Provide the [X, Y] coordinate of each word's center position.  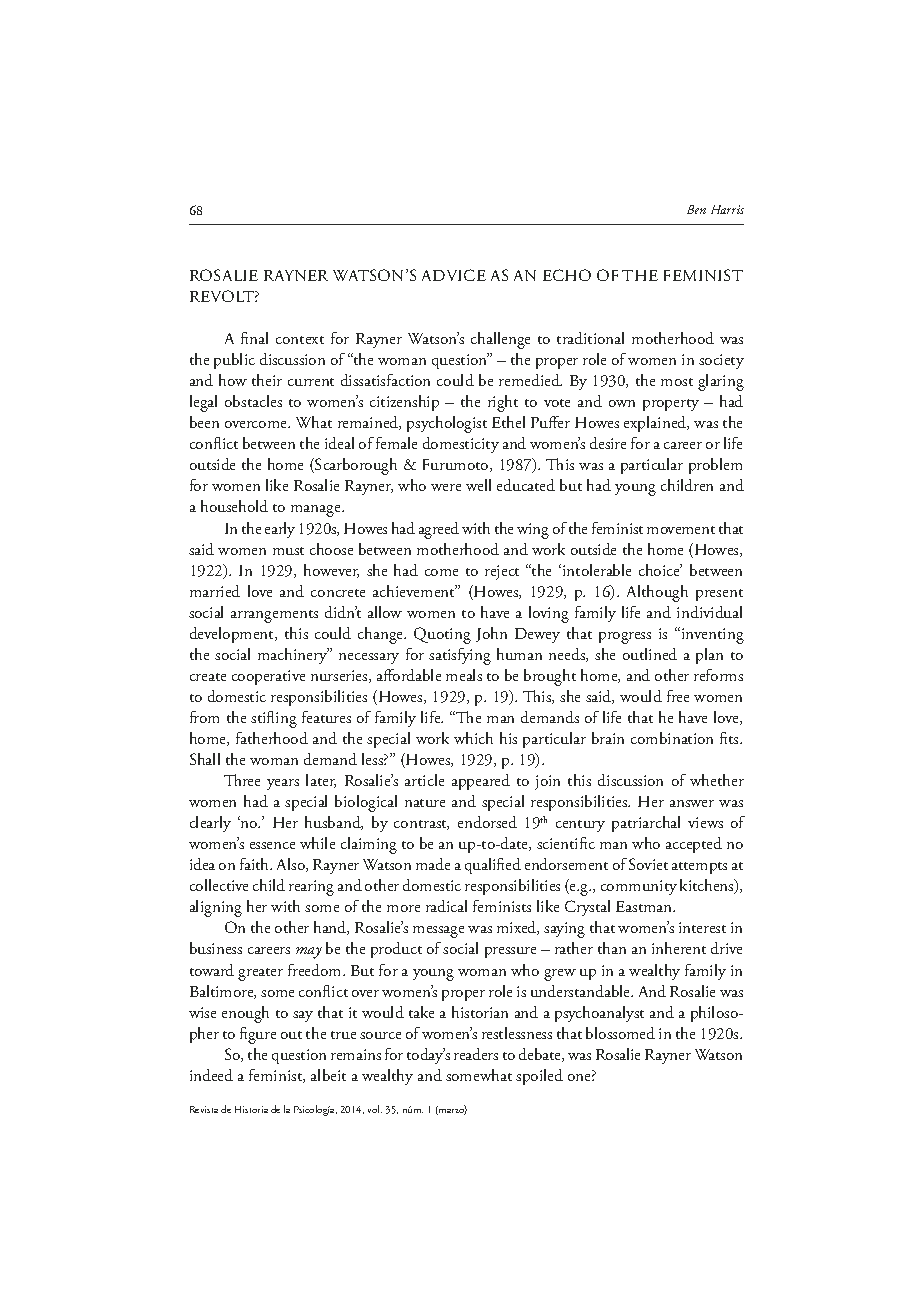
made [433, 864]
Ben [696, 209]
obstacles [253, 401]
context [300, 340]
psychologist [447, 424]
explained [656, 424]
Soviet [648, 864]
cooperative [268, 677]
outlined [650, 654]
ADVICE [454, 275]
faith [256, 864]
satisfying [460, 656]
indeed [211, 1075]
